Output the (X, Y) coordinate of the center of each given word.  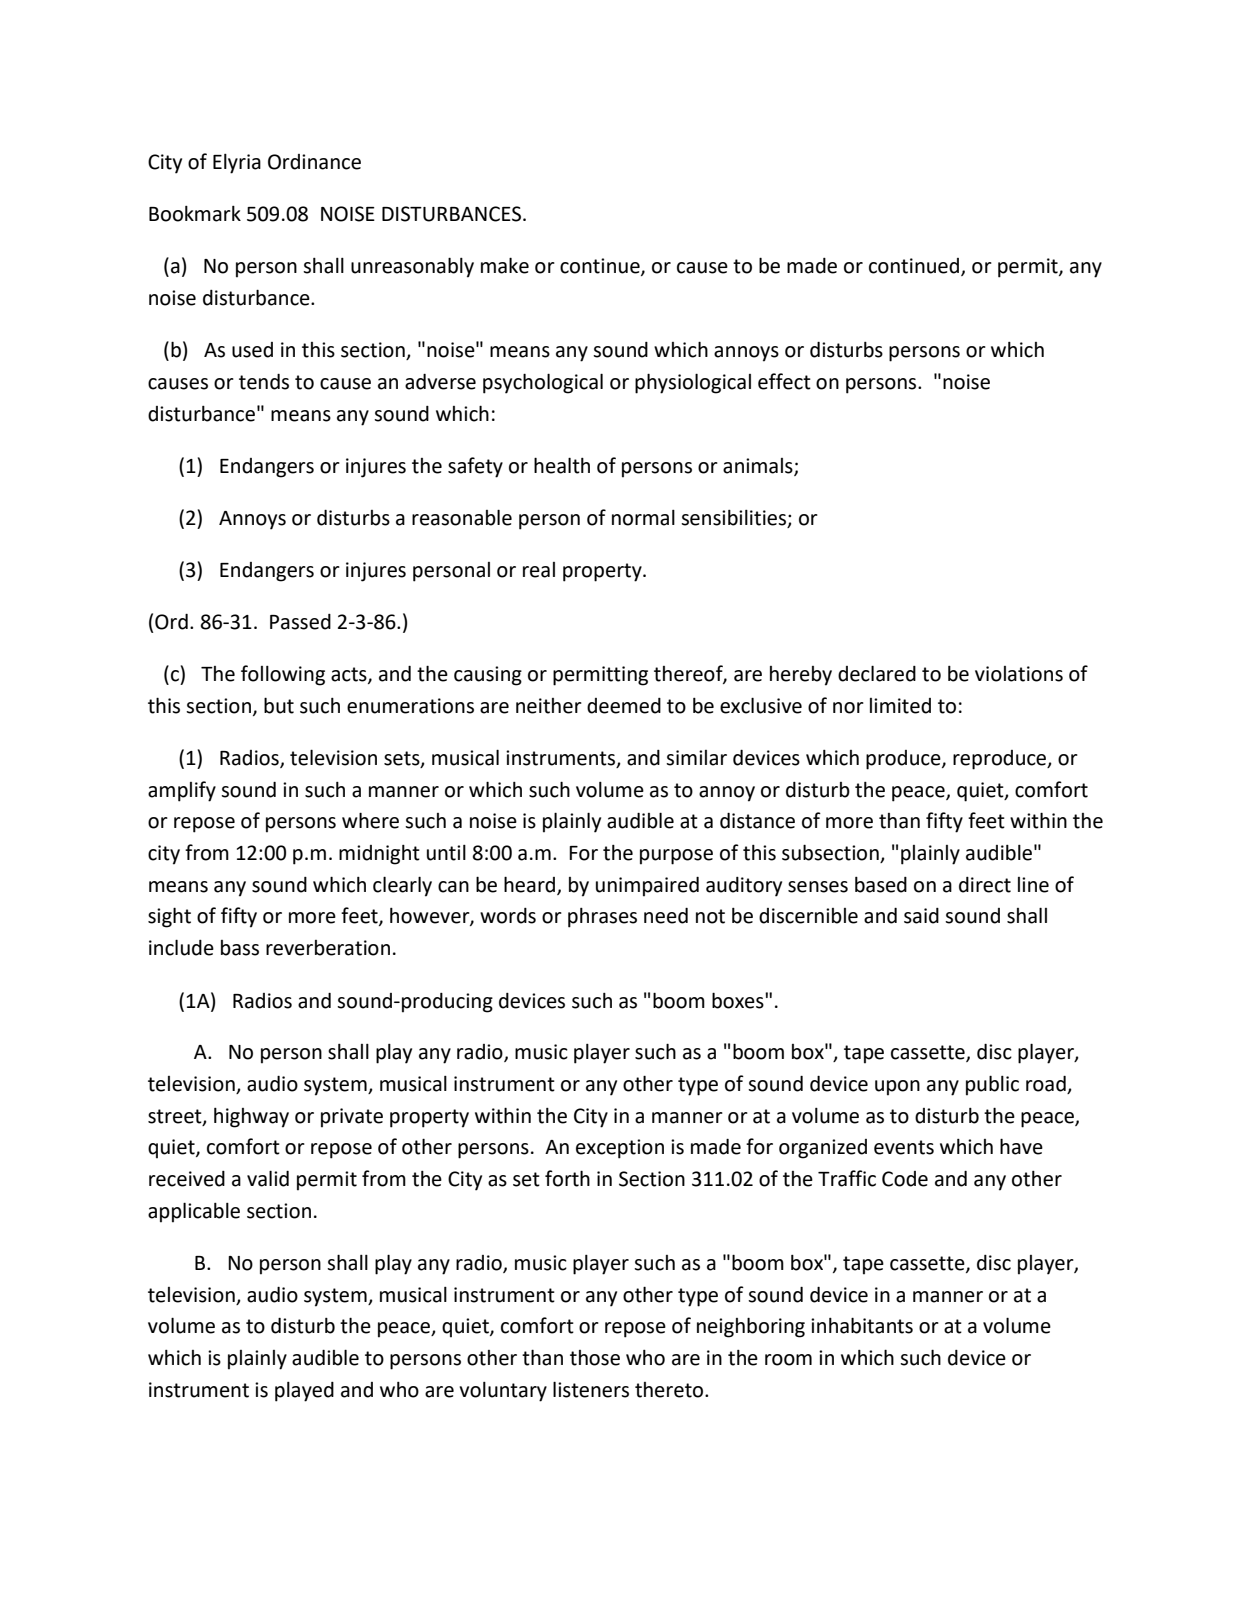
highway (251, 1118)
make (505, 265)
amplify (182, 791)
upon (897, 1088)
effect (784, 381)
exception (620, 1149)
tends (264, 382)
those (595, 1358)
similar (696, 758)
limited (900, 706)
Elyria (237, 164)
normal (643, 518)
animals (759, 466)
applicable (194, 1212)
